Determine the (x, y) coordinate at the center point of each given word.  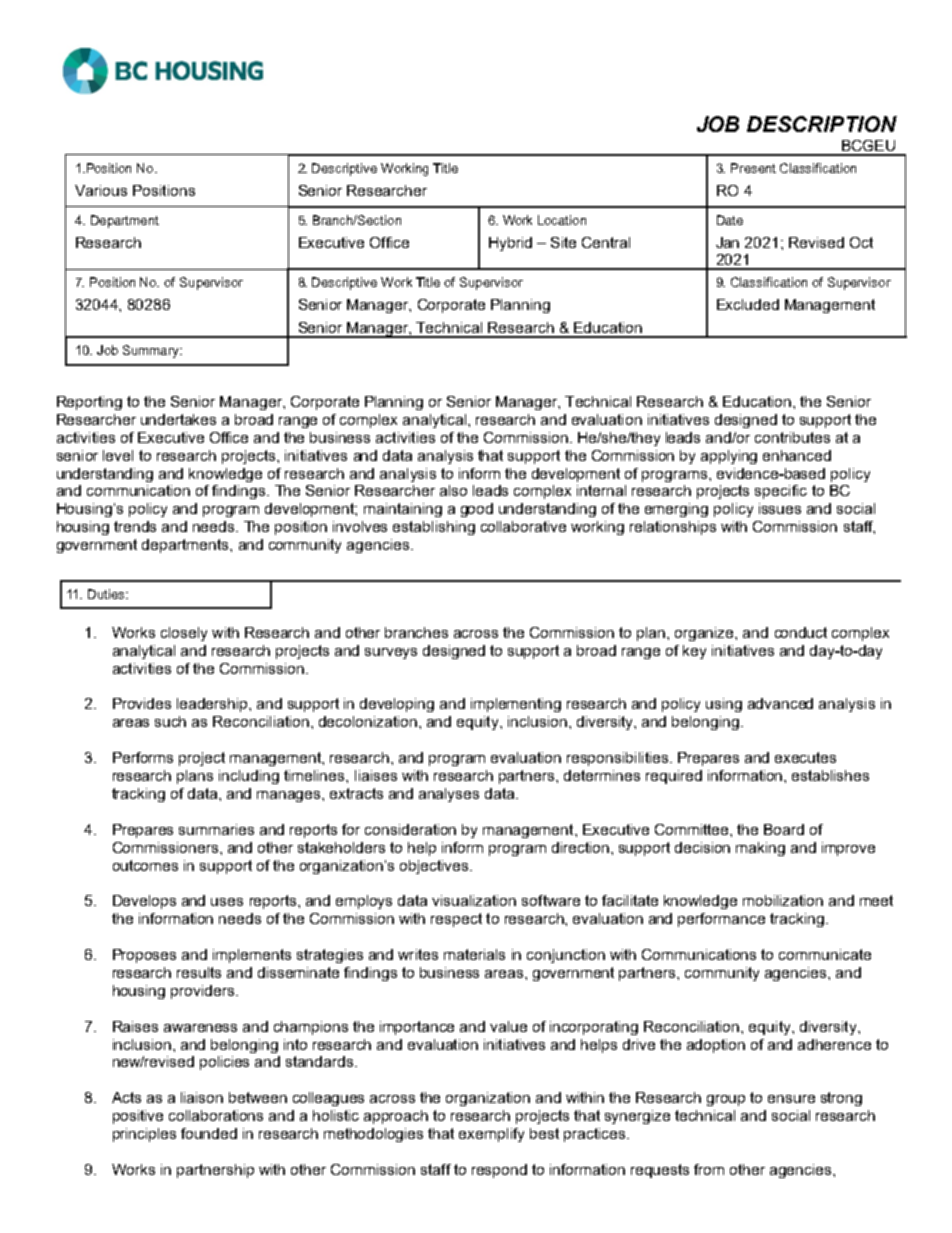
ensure (791, 1099)
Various (101, 190)
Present (753, 168)
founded (209, 1133)
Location (562, 220)
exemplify (491, 1135)
